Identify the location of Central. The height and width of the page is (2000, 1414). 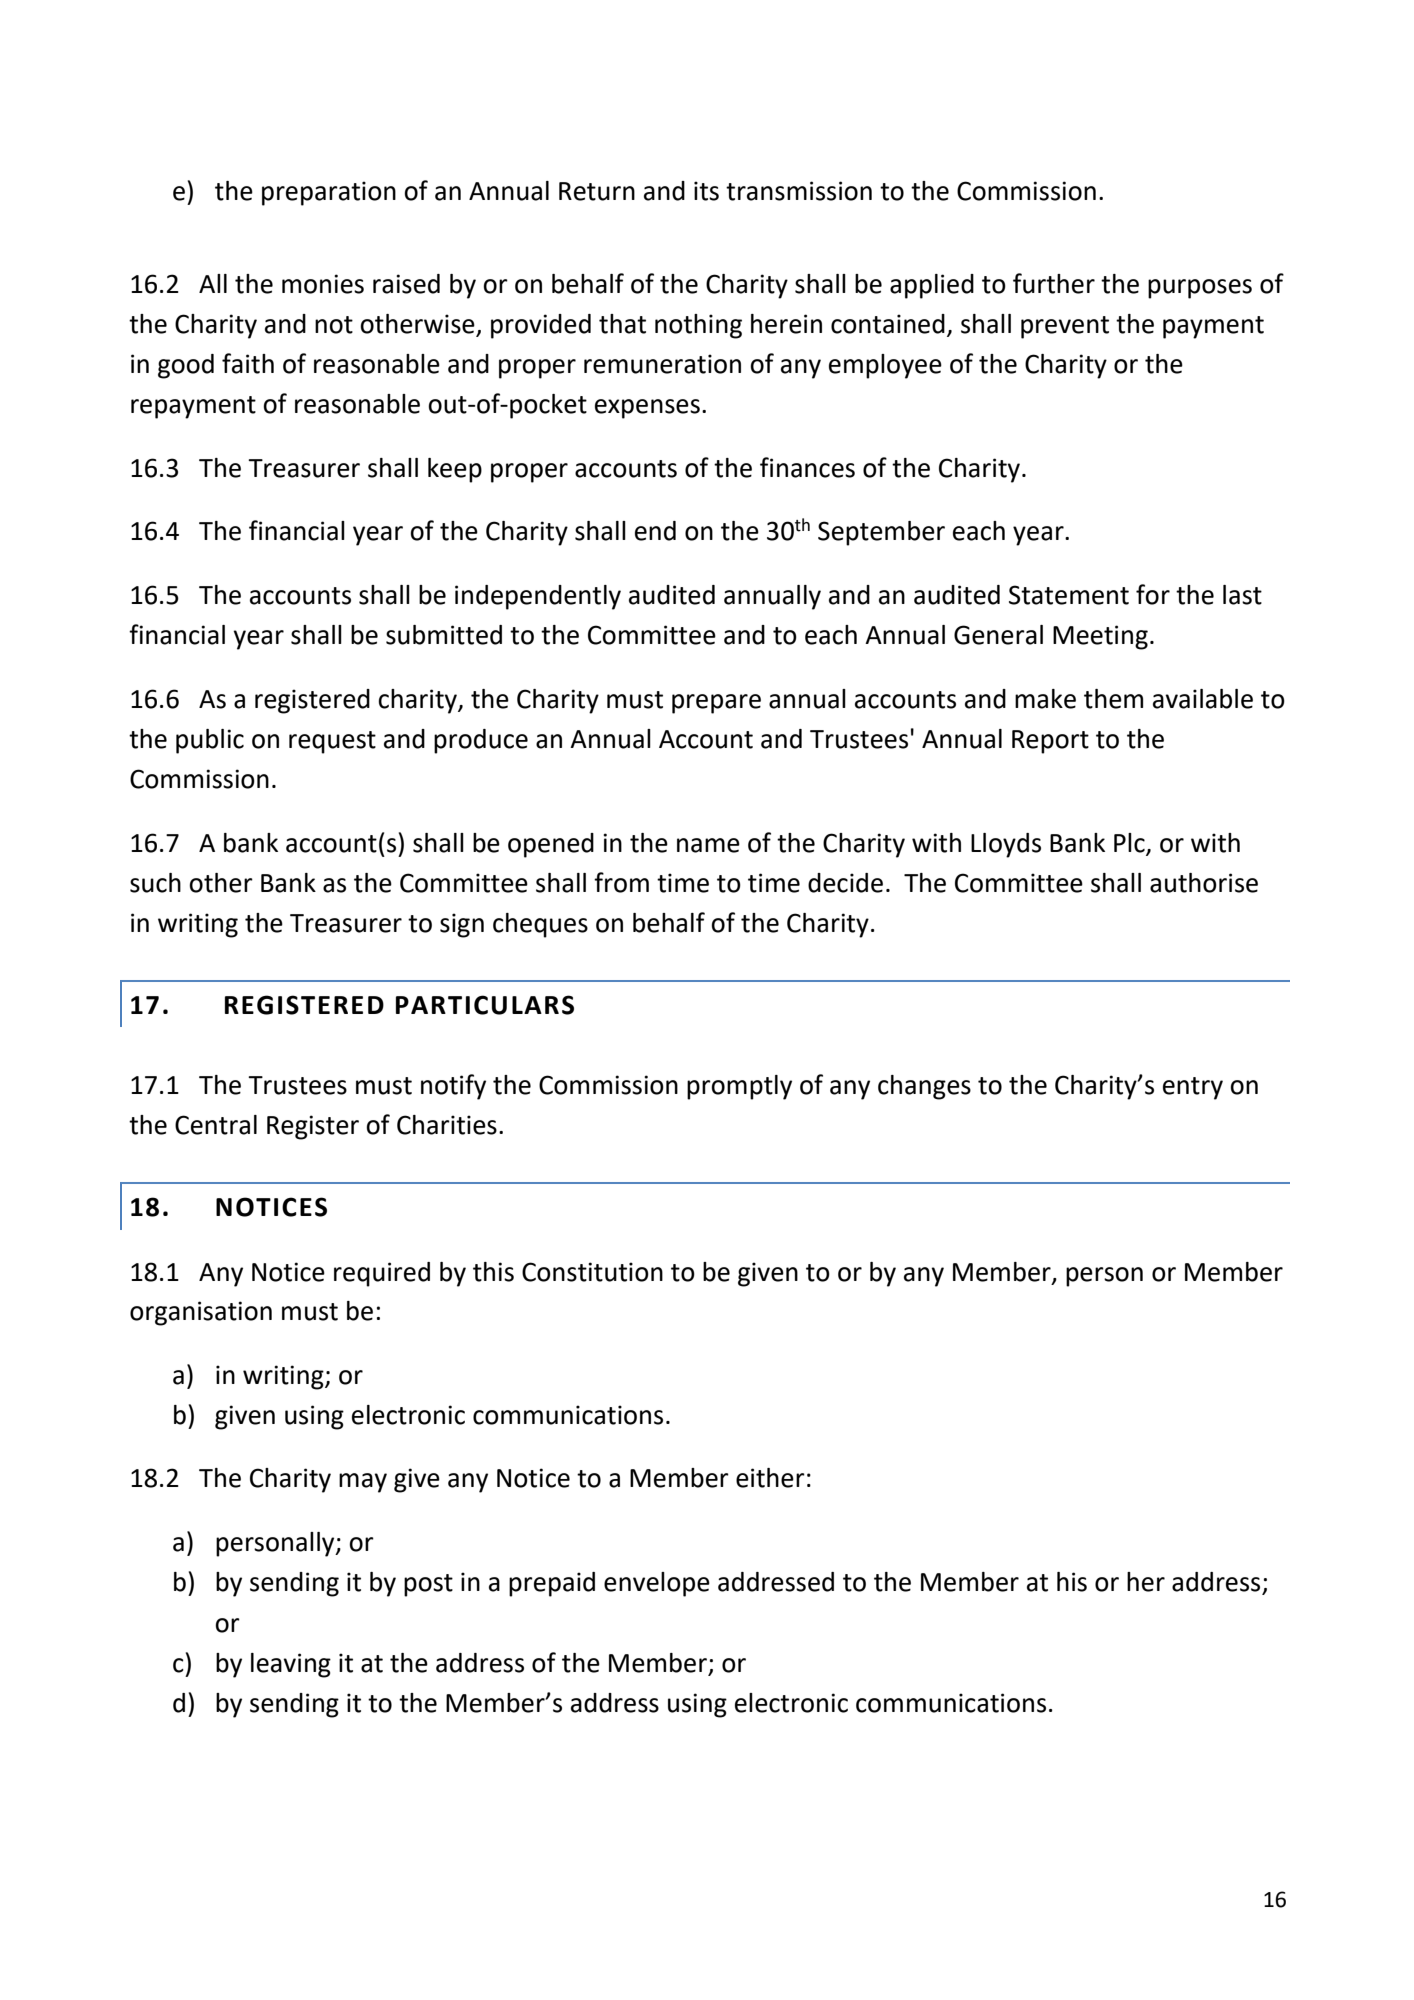
(216, 1125).
